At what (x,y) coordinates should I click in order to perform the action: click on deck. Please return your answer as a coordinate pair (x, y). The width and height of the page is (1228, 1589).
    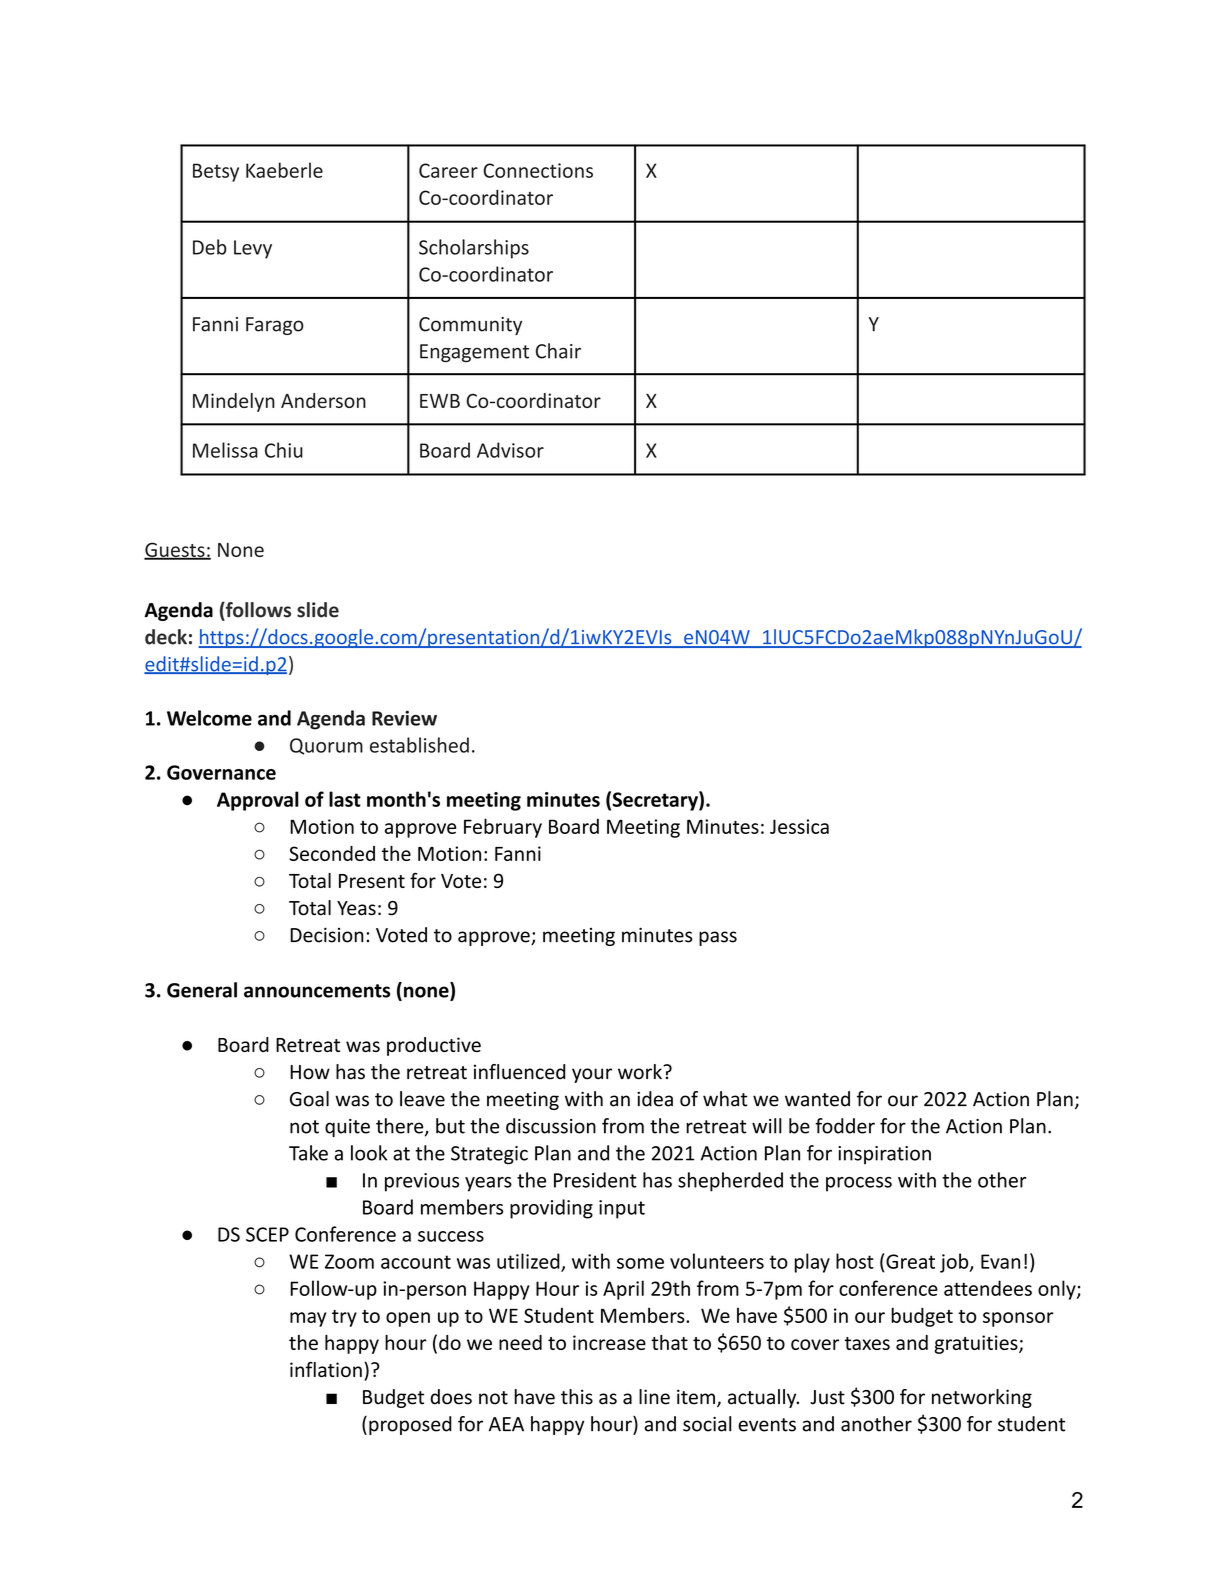
    Looking at the image, I should click on (166, 637).
